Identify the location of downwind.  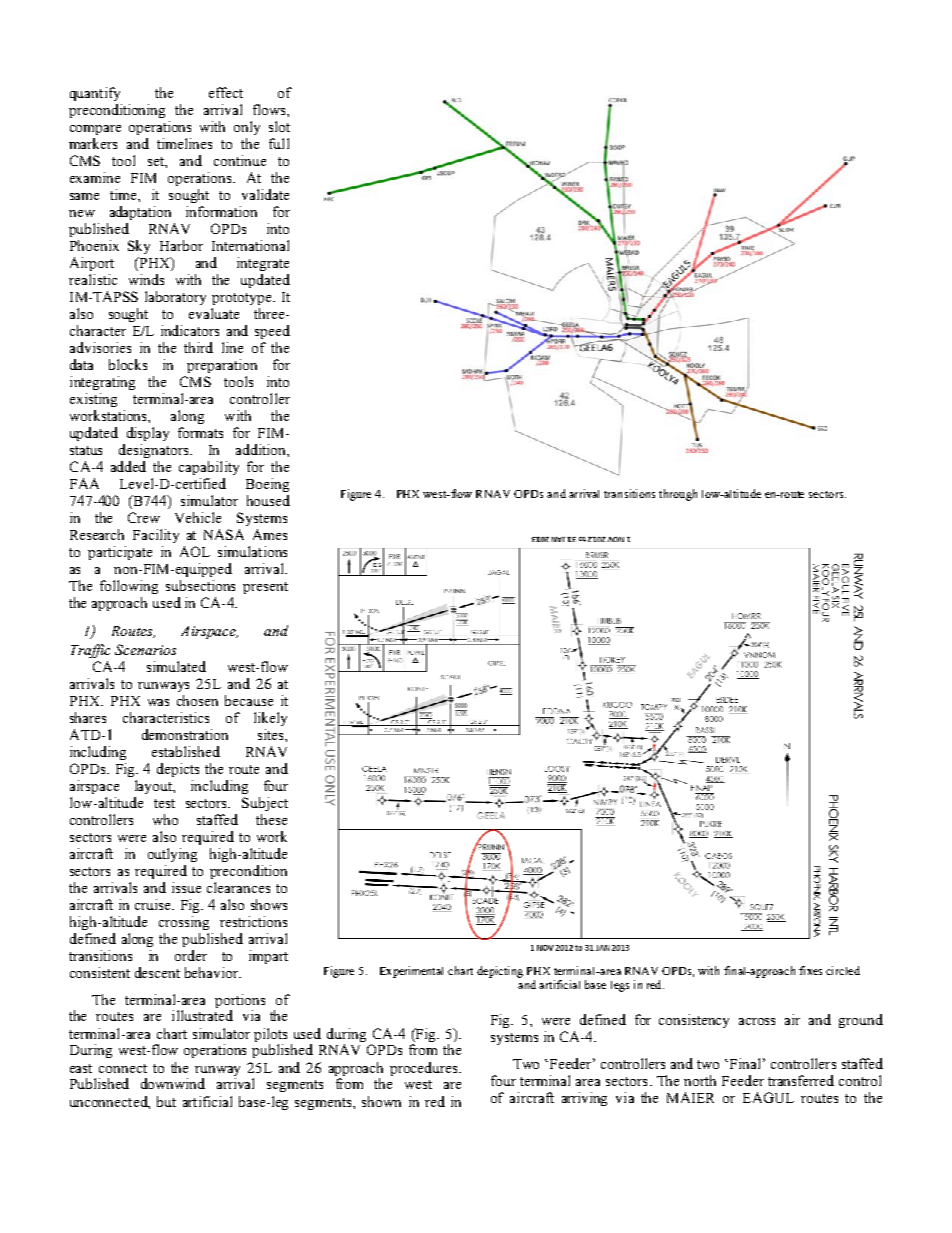
(173, 1083).
